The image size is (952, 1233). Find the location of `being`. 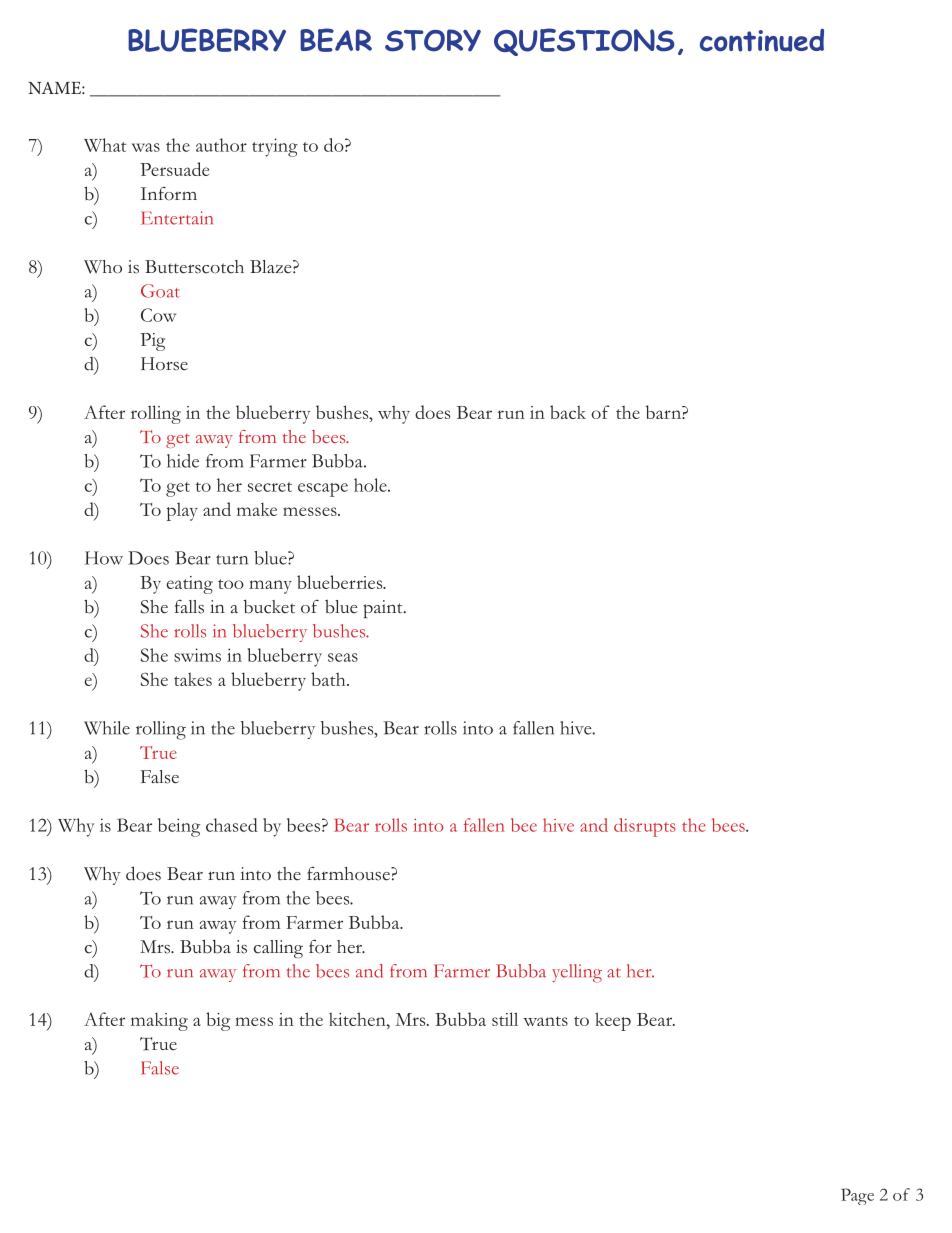

being is located at coordinates (179, 827).
